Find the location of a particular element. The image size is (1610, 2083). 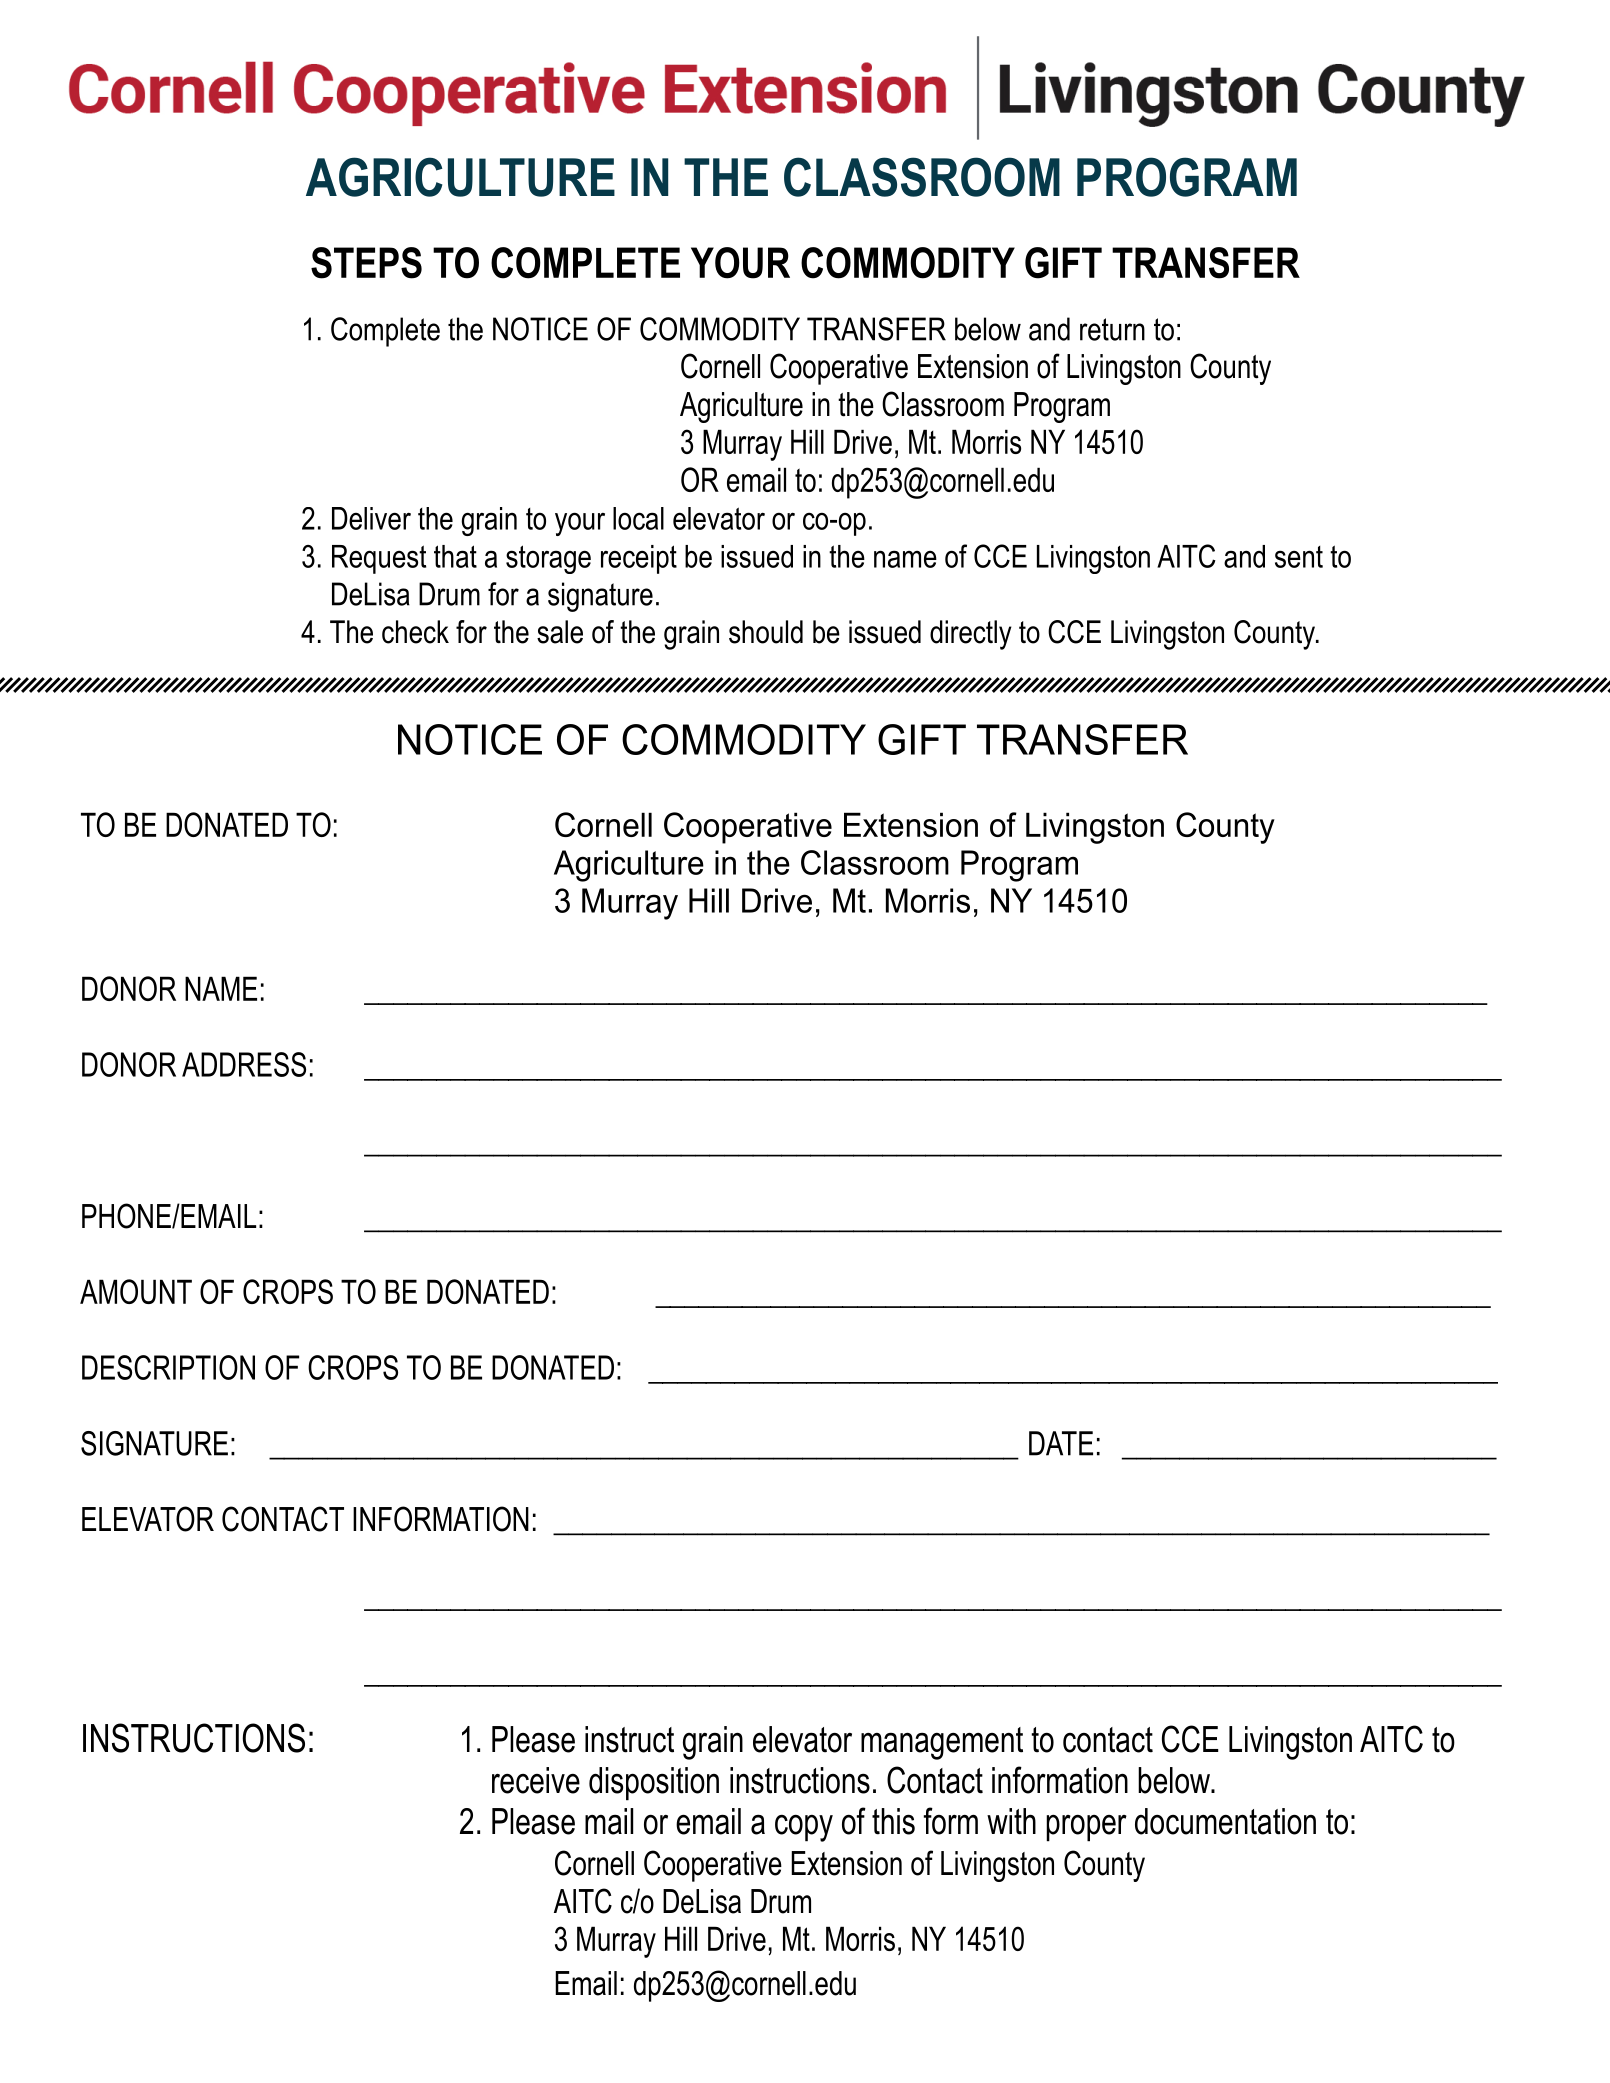

management is located at coordinates (942, 1743).
